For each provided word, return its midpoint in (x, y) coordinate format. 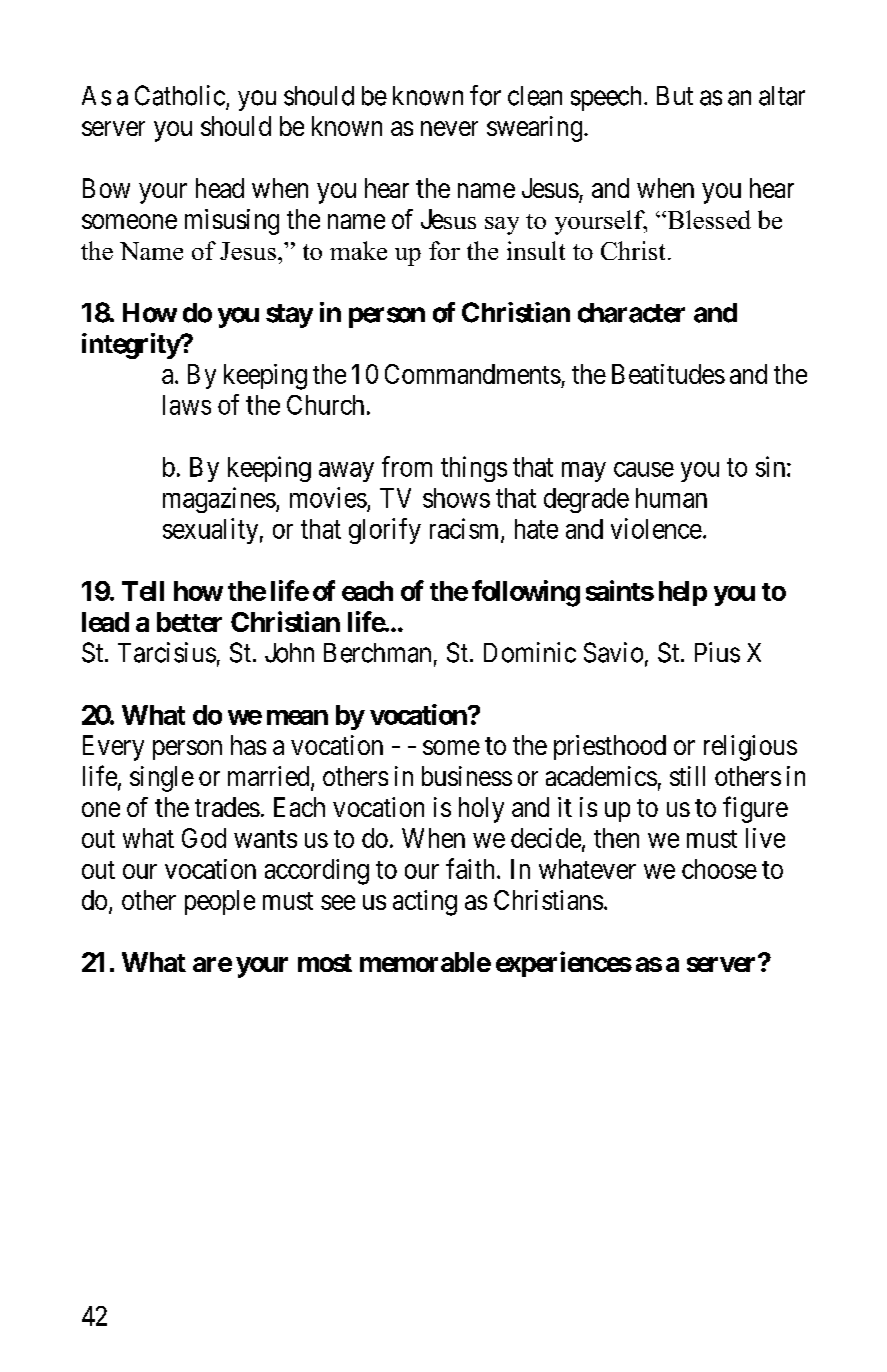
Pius (717, 652)
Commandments (473, 374)
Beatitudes (668, 374)
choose (719, 869)
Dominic (530, 652)
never (449, 128)
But (675, 95)
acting (425, 903)
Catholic (180, 95)
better (189, 622)
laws (187, 405)
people (220, 902)
